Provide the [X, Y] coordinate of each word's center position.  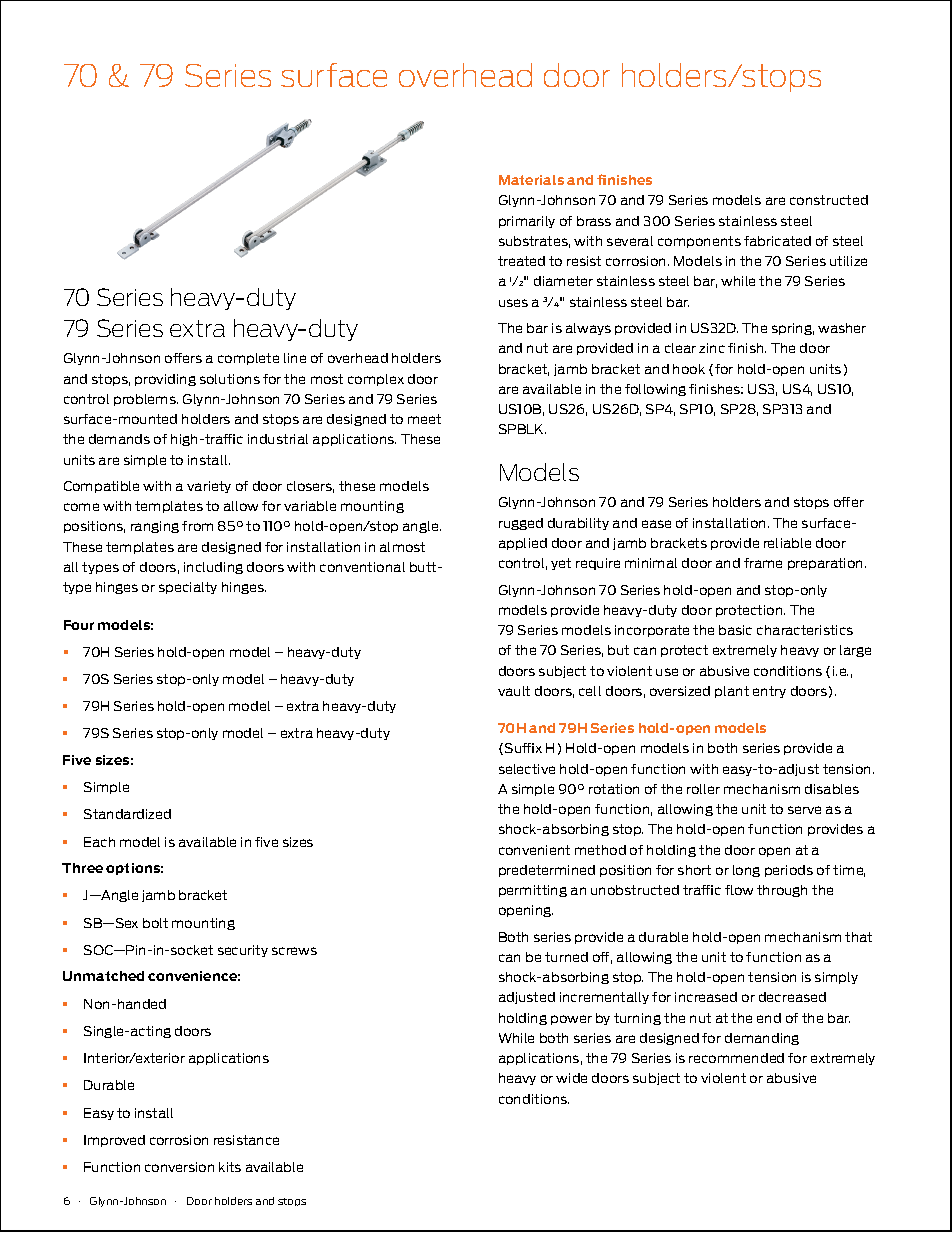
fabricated [777, 241]
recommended [736, 1058]
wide [571, 1078]
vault [514, 691]
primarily [527, 222]
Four [79, 625]
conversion [179, 1167]
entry [769, 692]
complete [248, 359]
